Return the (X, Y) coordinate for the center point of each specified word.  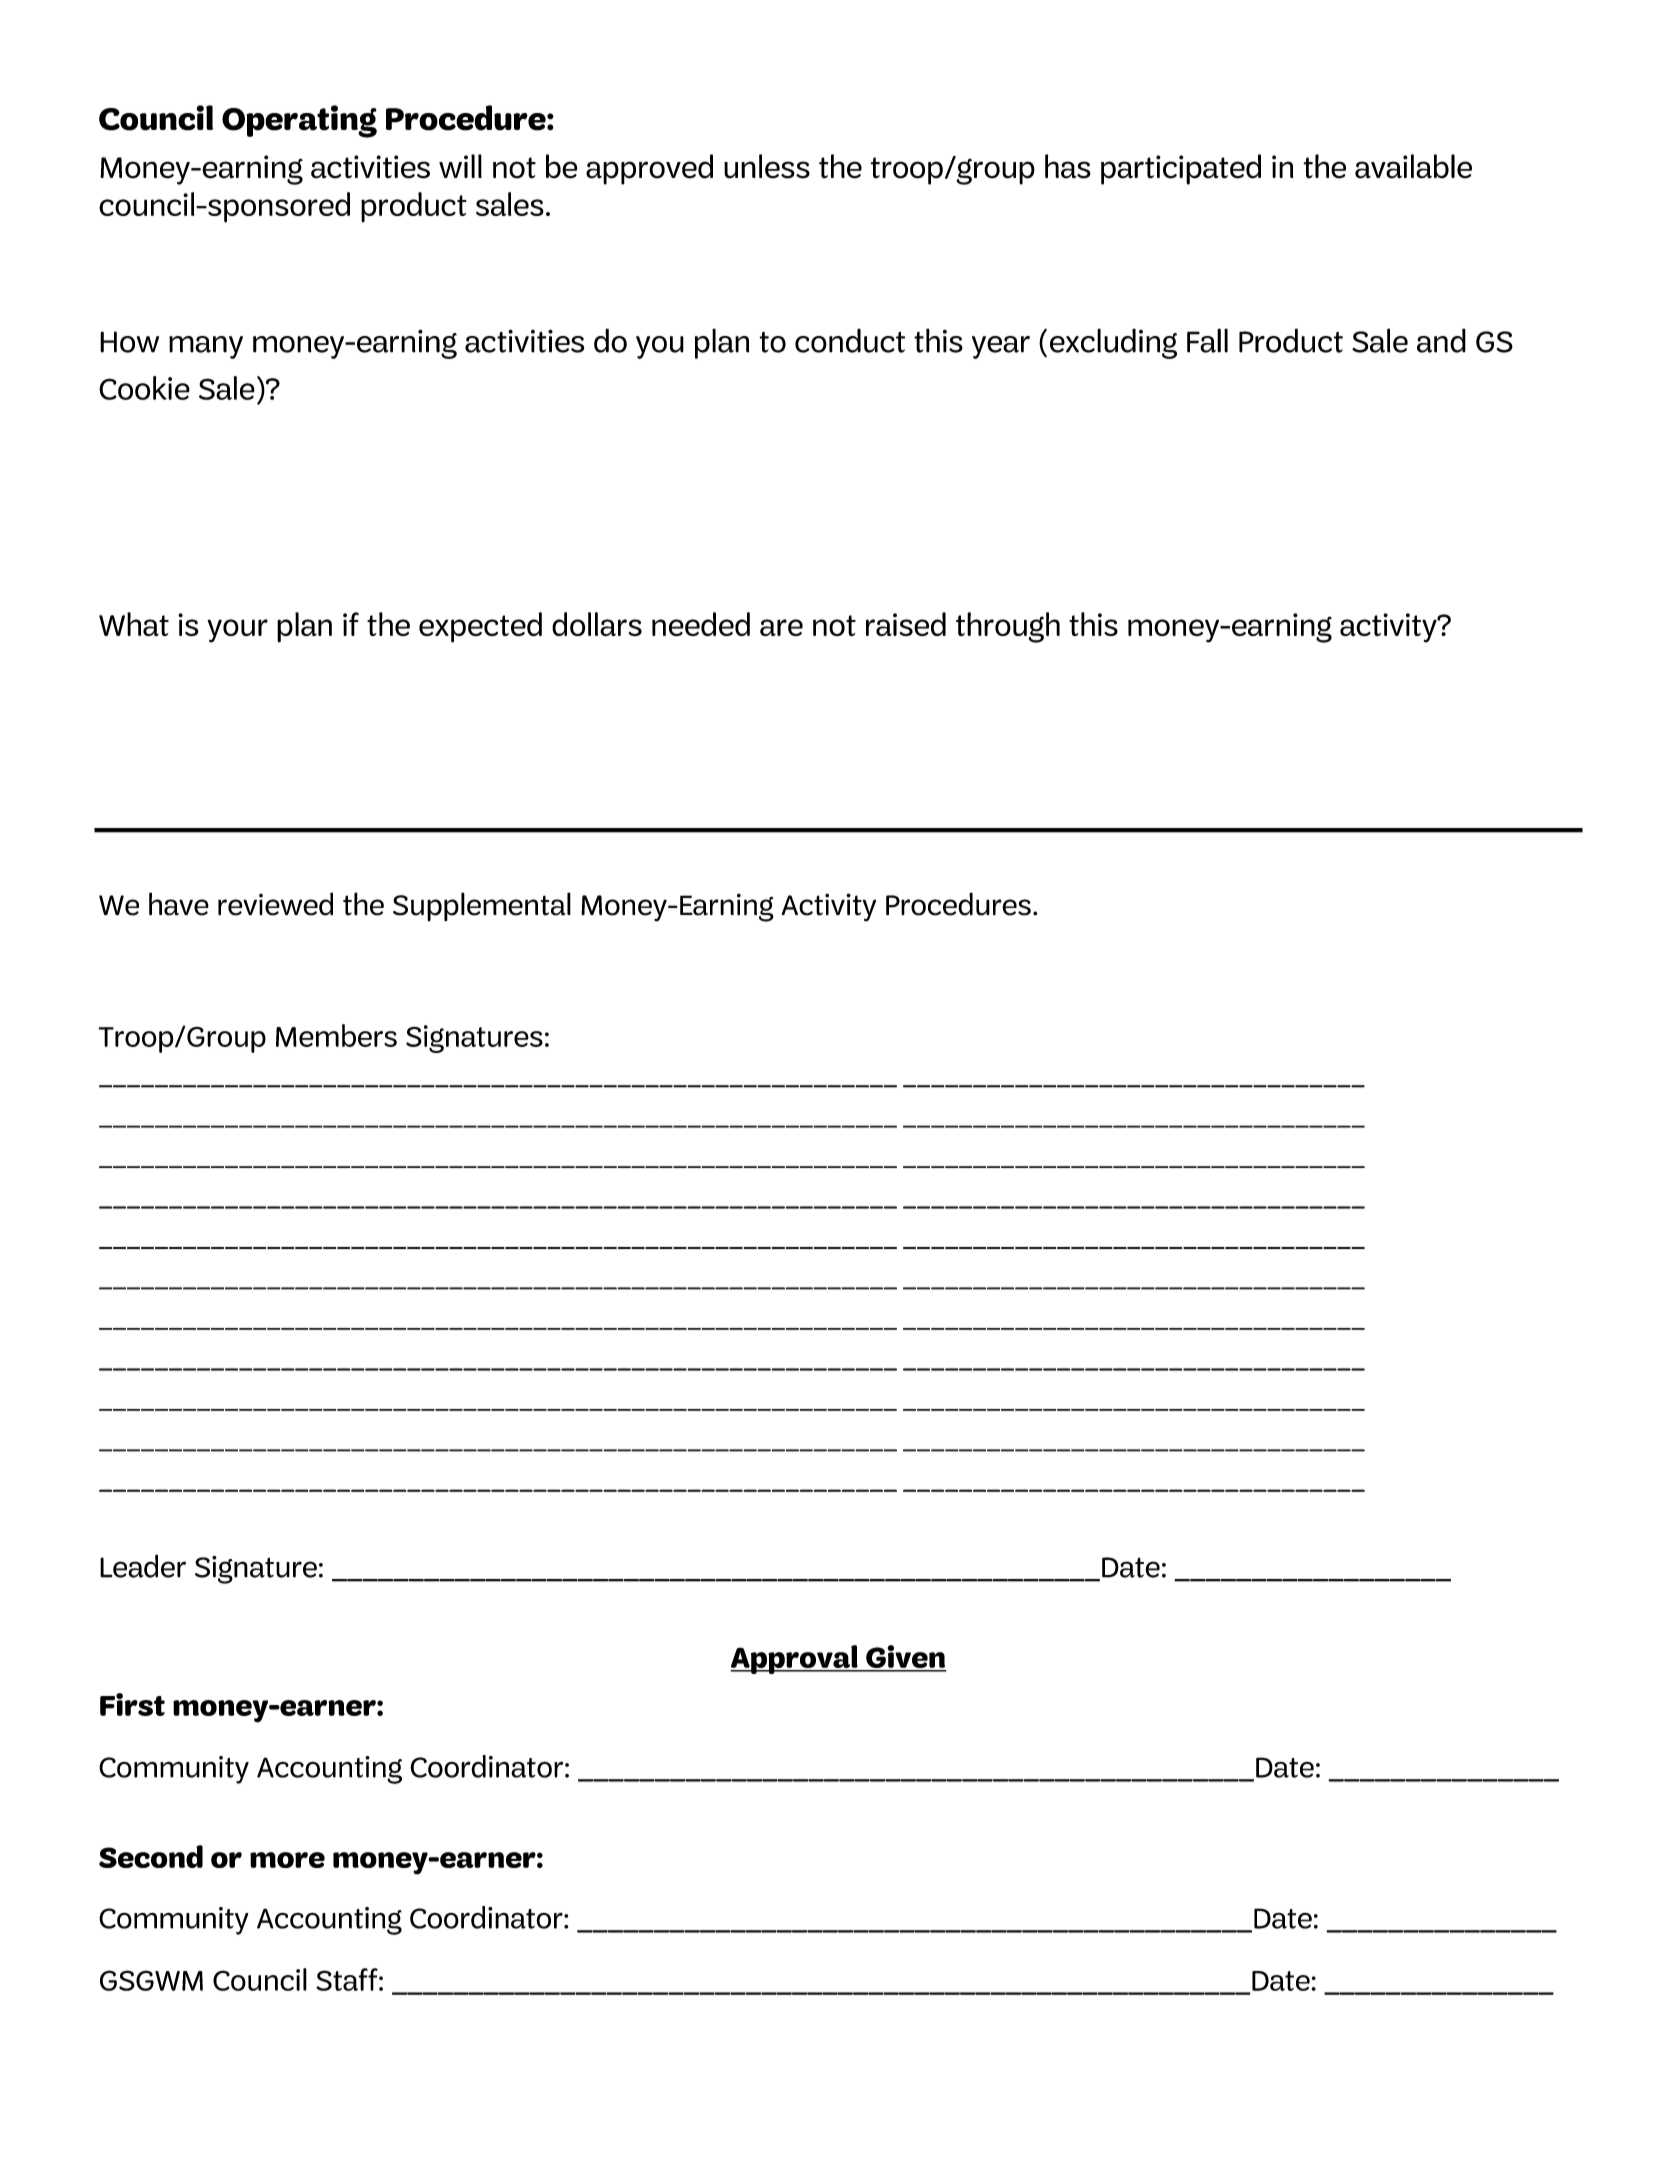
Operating (299, 121)
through (1008, 627)
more (287, 1860)
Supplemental (482, 907)
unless (767, 166)
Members (336, 1035)
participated (1181, 169)
